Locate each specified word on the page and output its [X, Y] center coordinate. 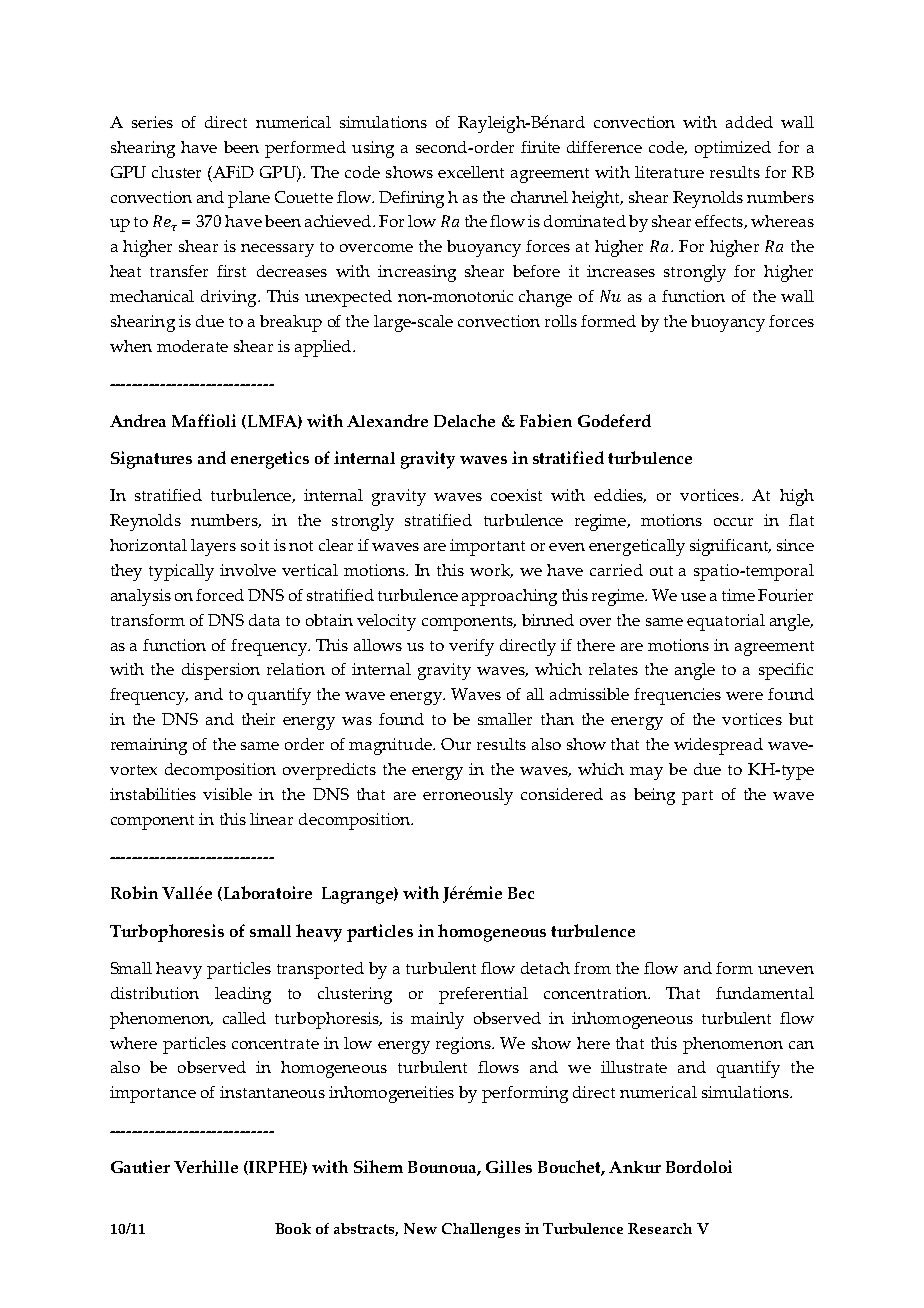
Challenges [481, 1230]
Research [660, 1228]
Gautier [140, 1166]
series [152, 122]
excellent [471, 172]
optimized [733, 149]
